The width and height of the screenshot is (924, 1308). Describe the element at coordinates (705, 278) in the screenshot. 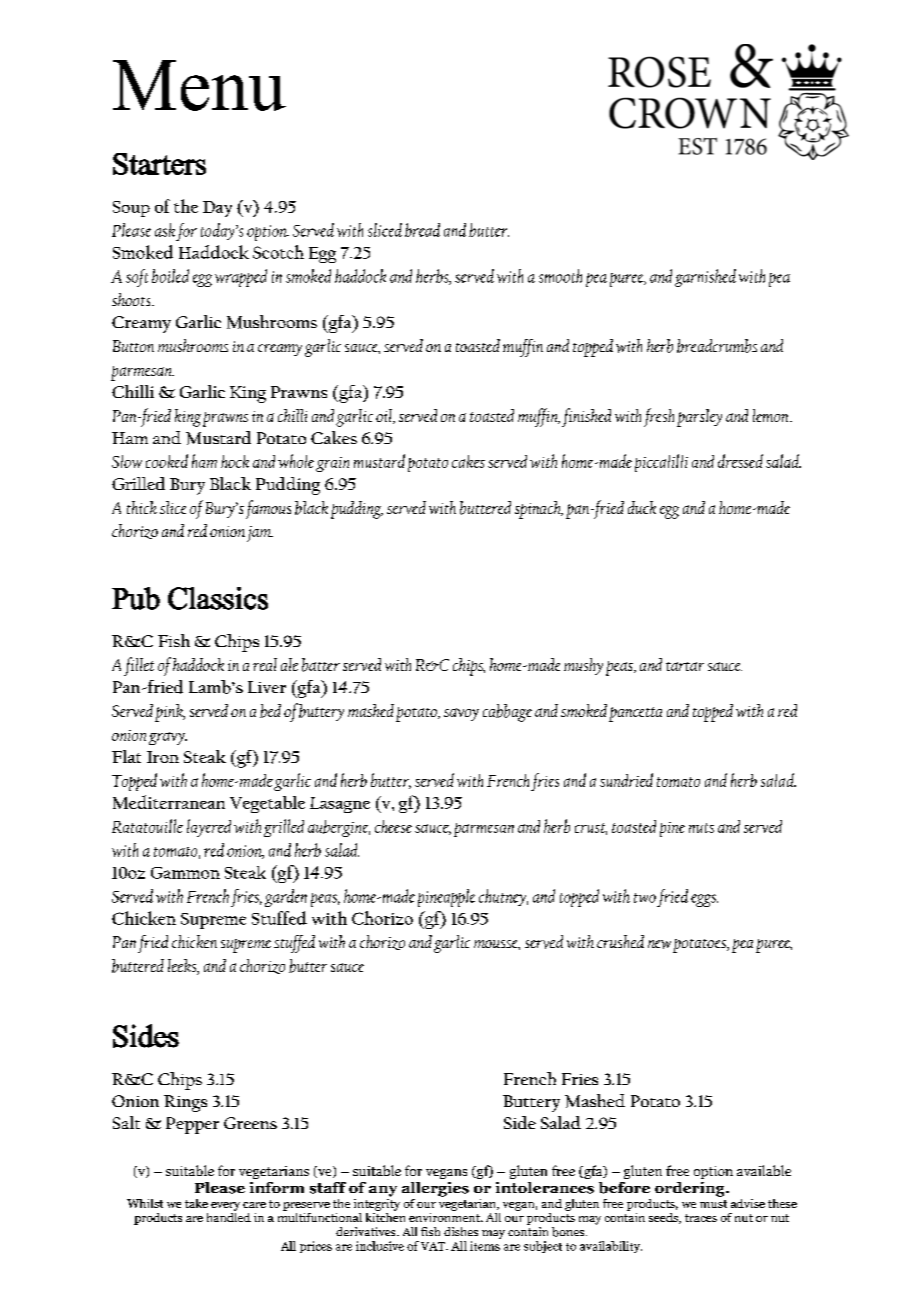

I see `garnished` at that location.
